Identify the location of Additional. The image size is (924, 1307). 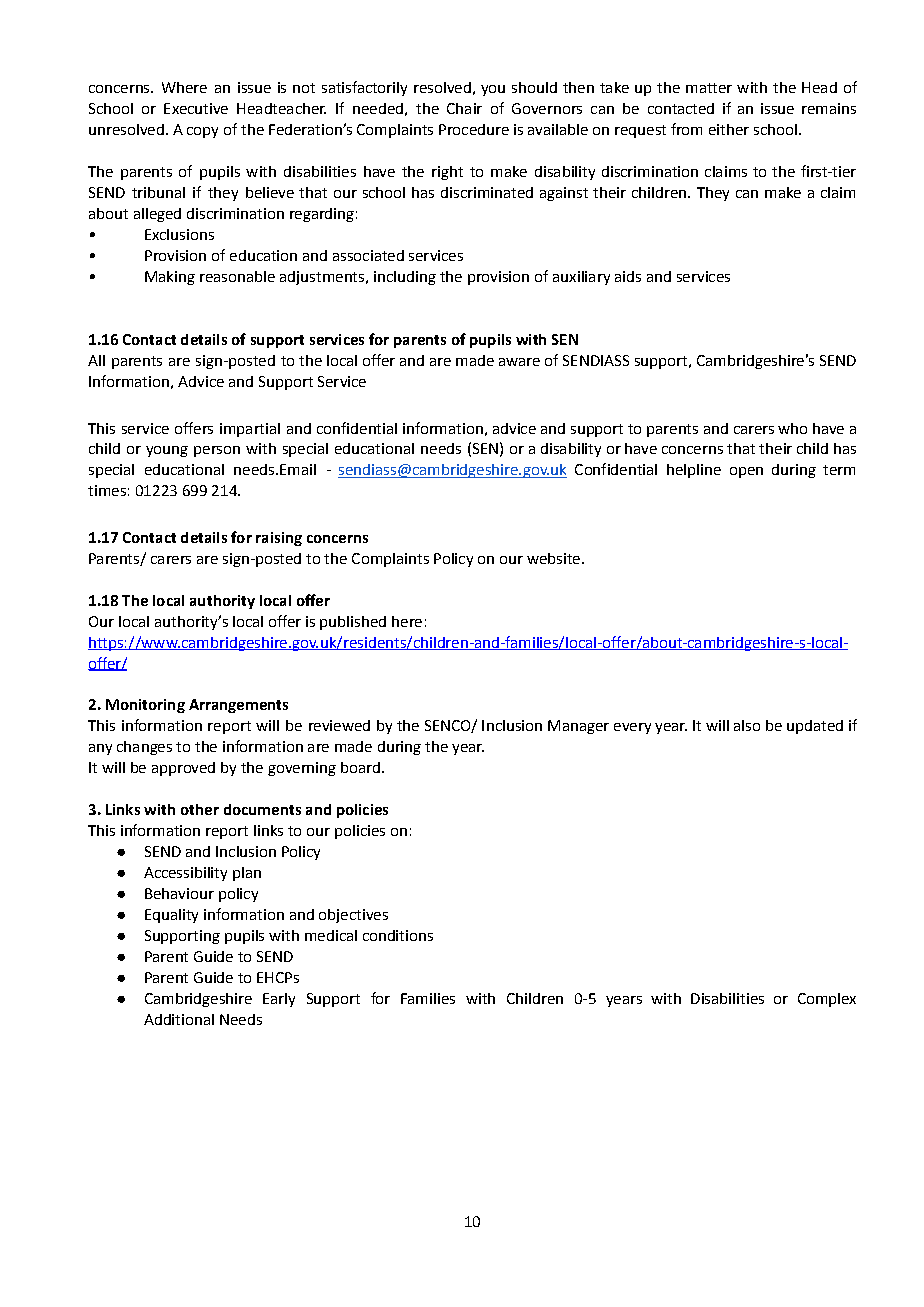
(179, 1019).
